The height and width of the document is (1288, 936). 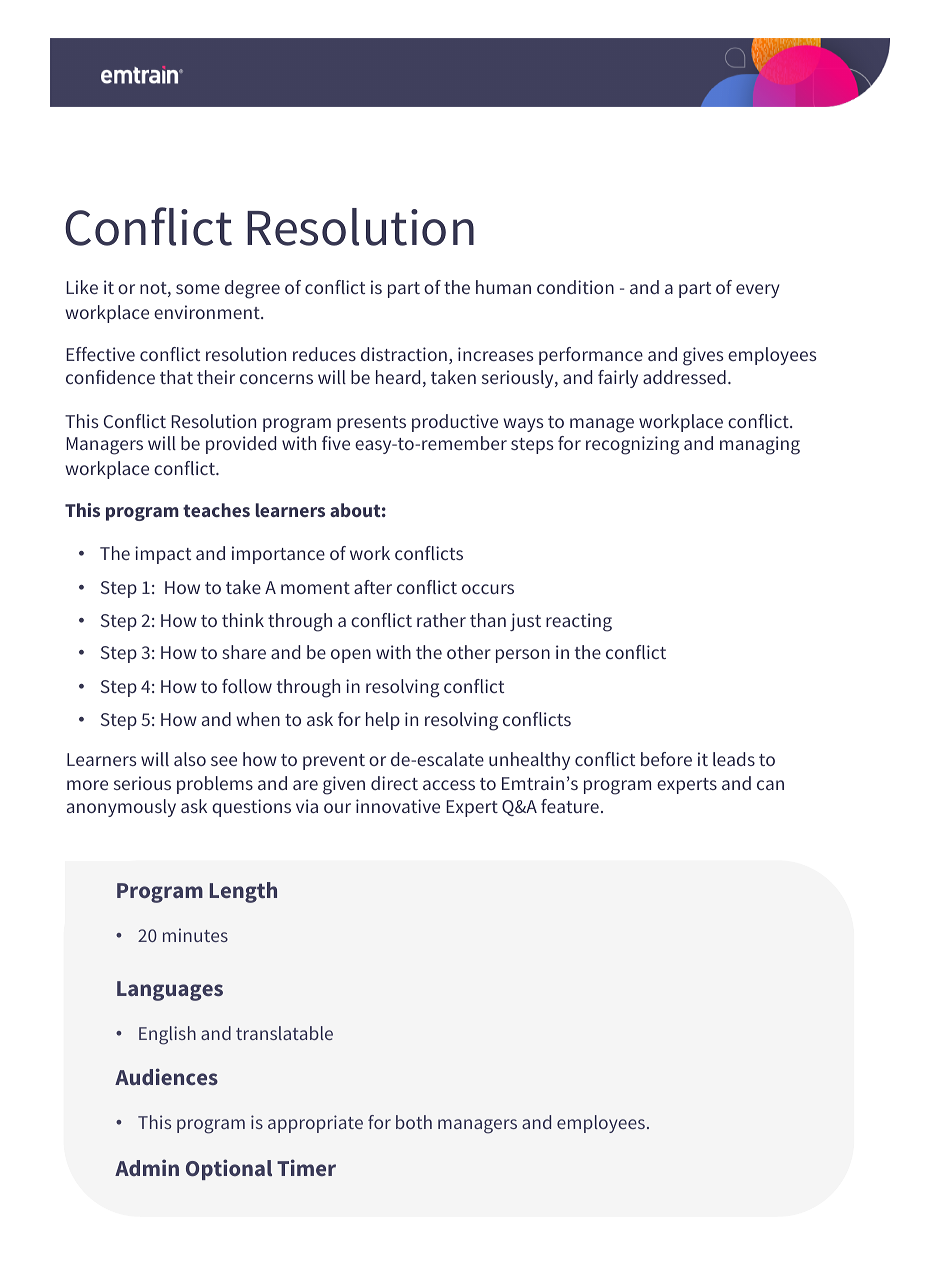 What do you see at coordinates (243, 892) in the document?
I see `Length` at bounding box center [243, 892].
